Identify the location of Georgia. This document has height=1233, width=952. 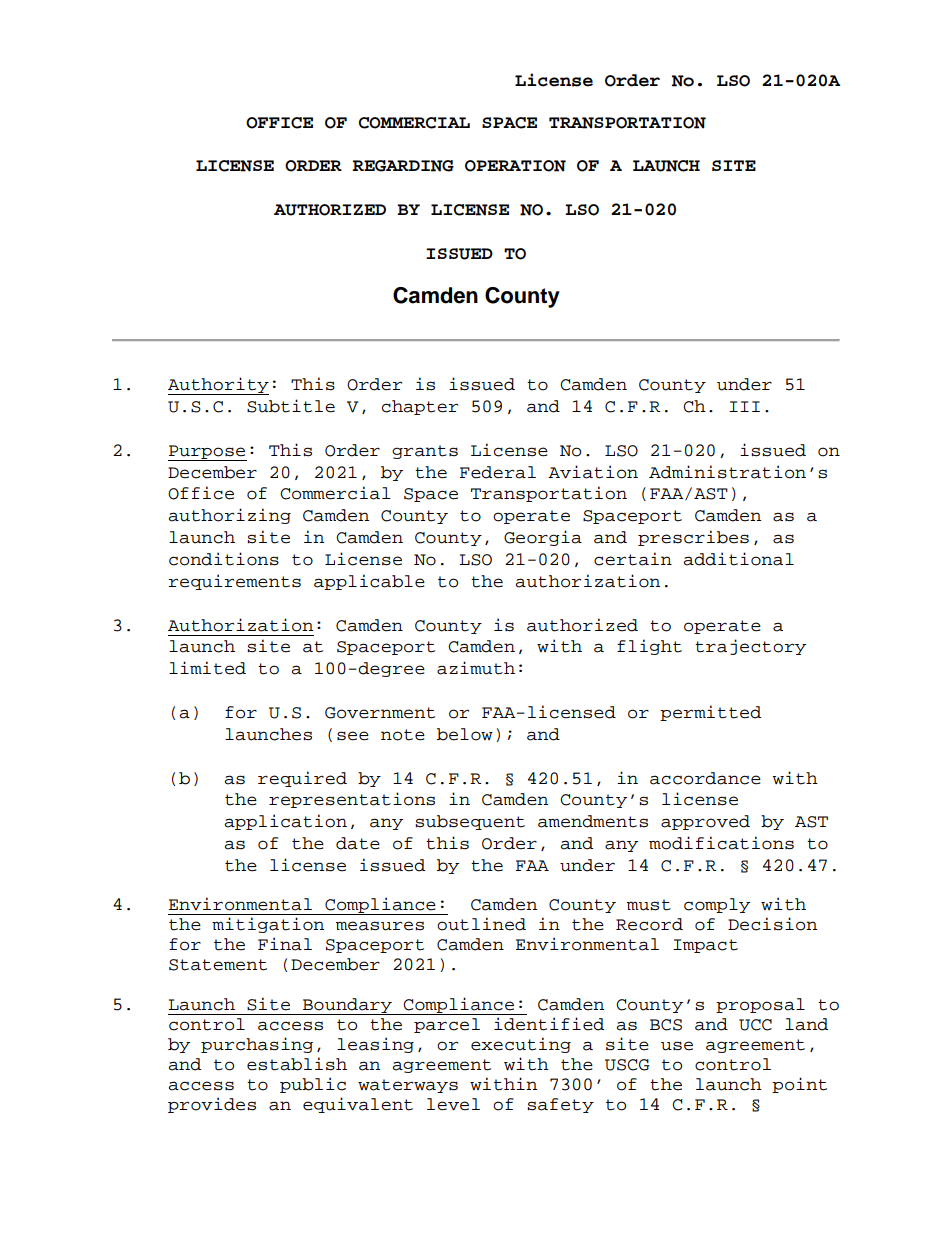
(543, 538).
